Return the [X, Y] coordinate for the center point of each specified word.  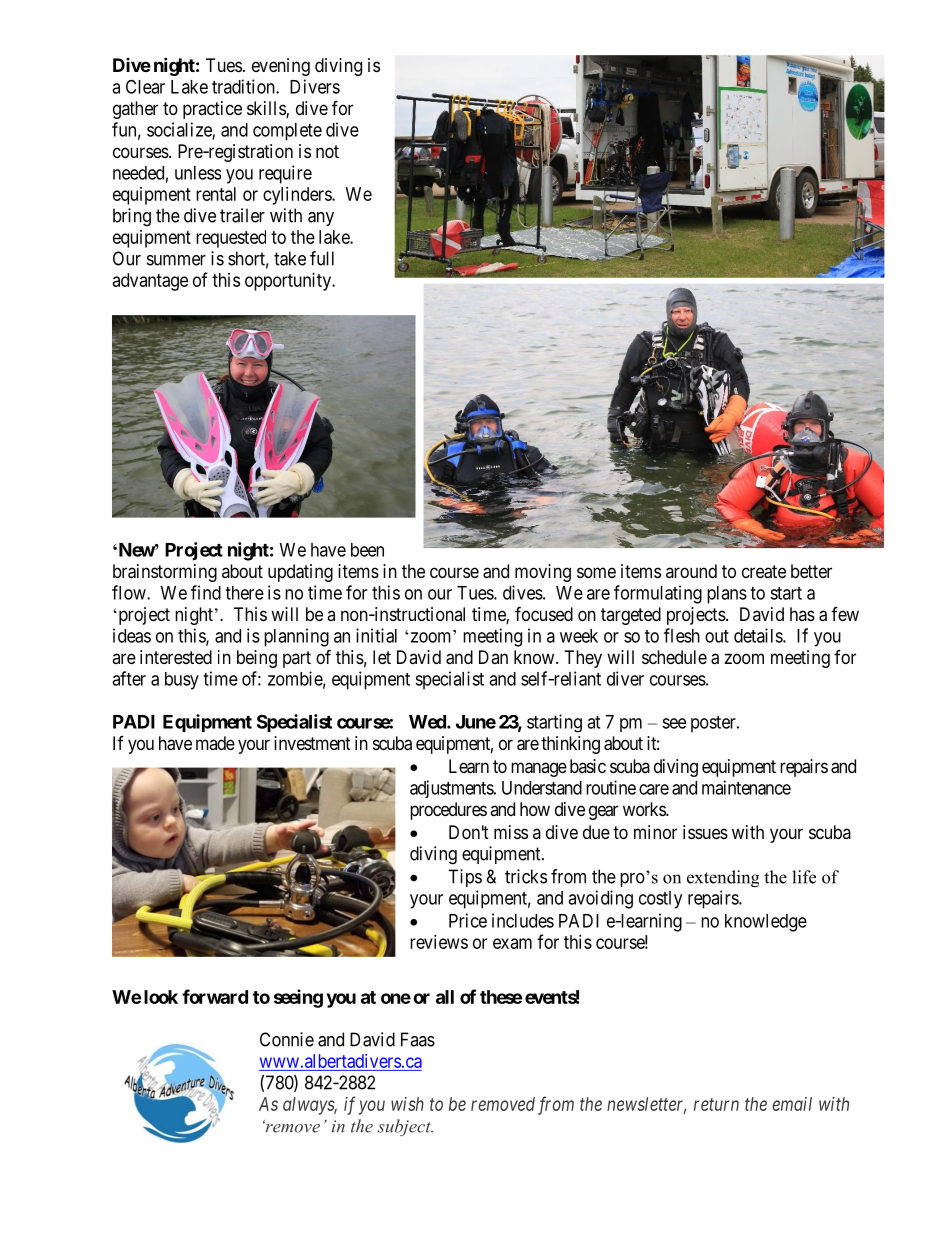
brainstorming [165, 573]
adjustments [452, 789]
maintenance [746, 787]
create [764, 572]
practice [212, 110]
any [321, 219]
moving [543, 573]
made [215, 743]
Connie [287, 1039]
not [327, 151]
